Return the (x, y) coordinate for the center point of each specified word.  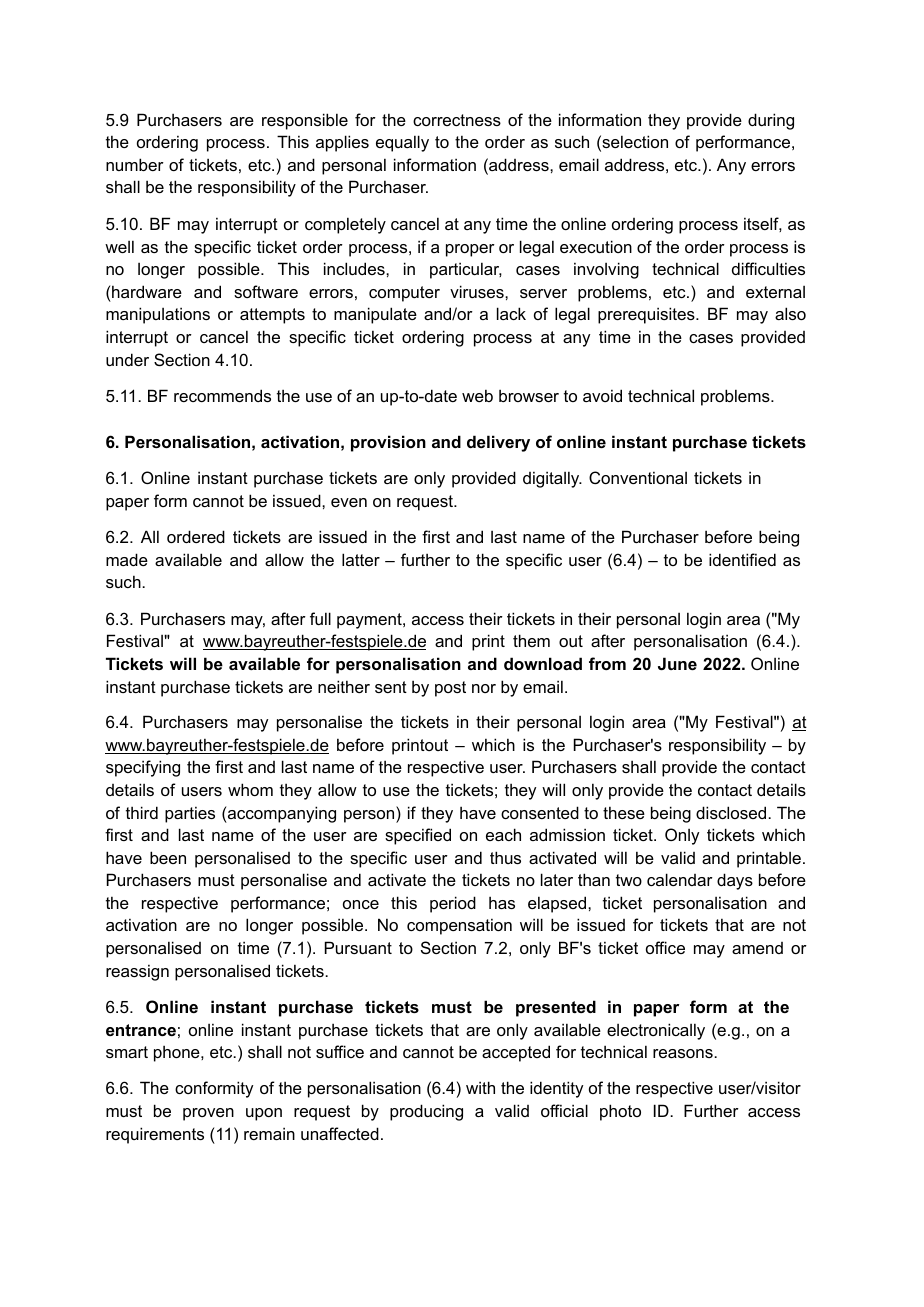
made (127, 559)
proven (208, 1114)
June (677, 663)
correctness (457, 120)
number (135, 164)
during (771, 121)
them (531, 640)
